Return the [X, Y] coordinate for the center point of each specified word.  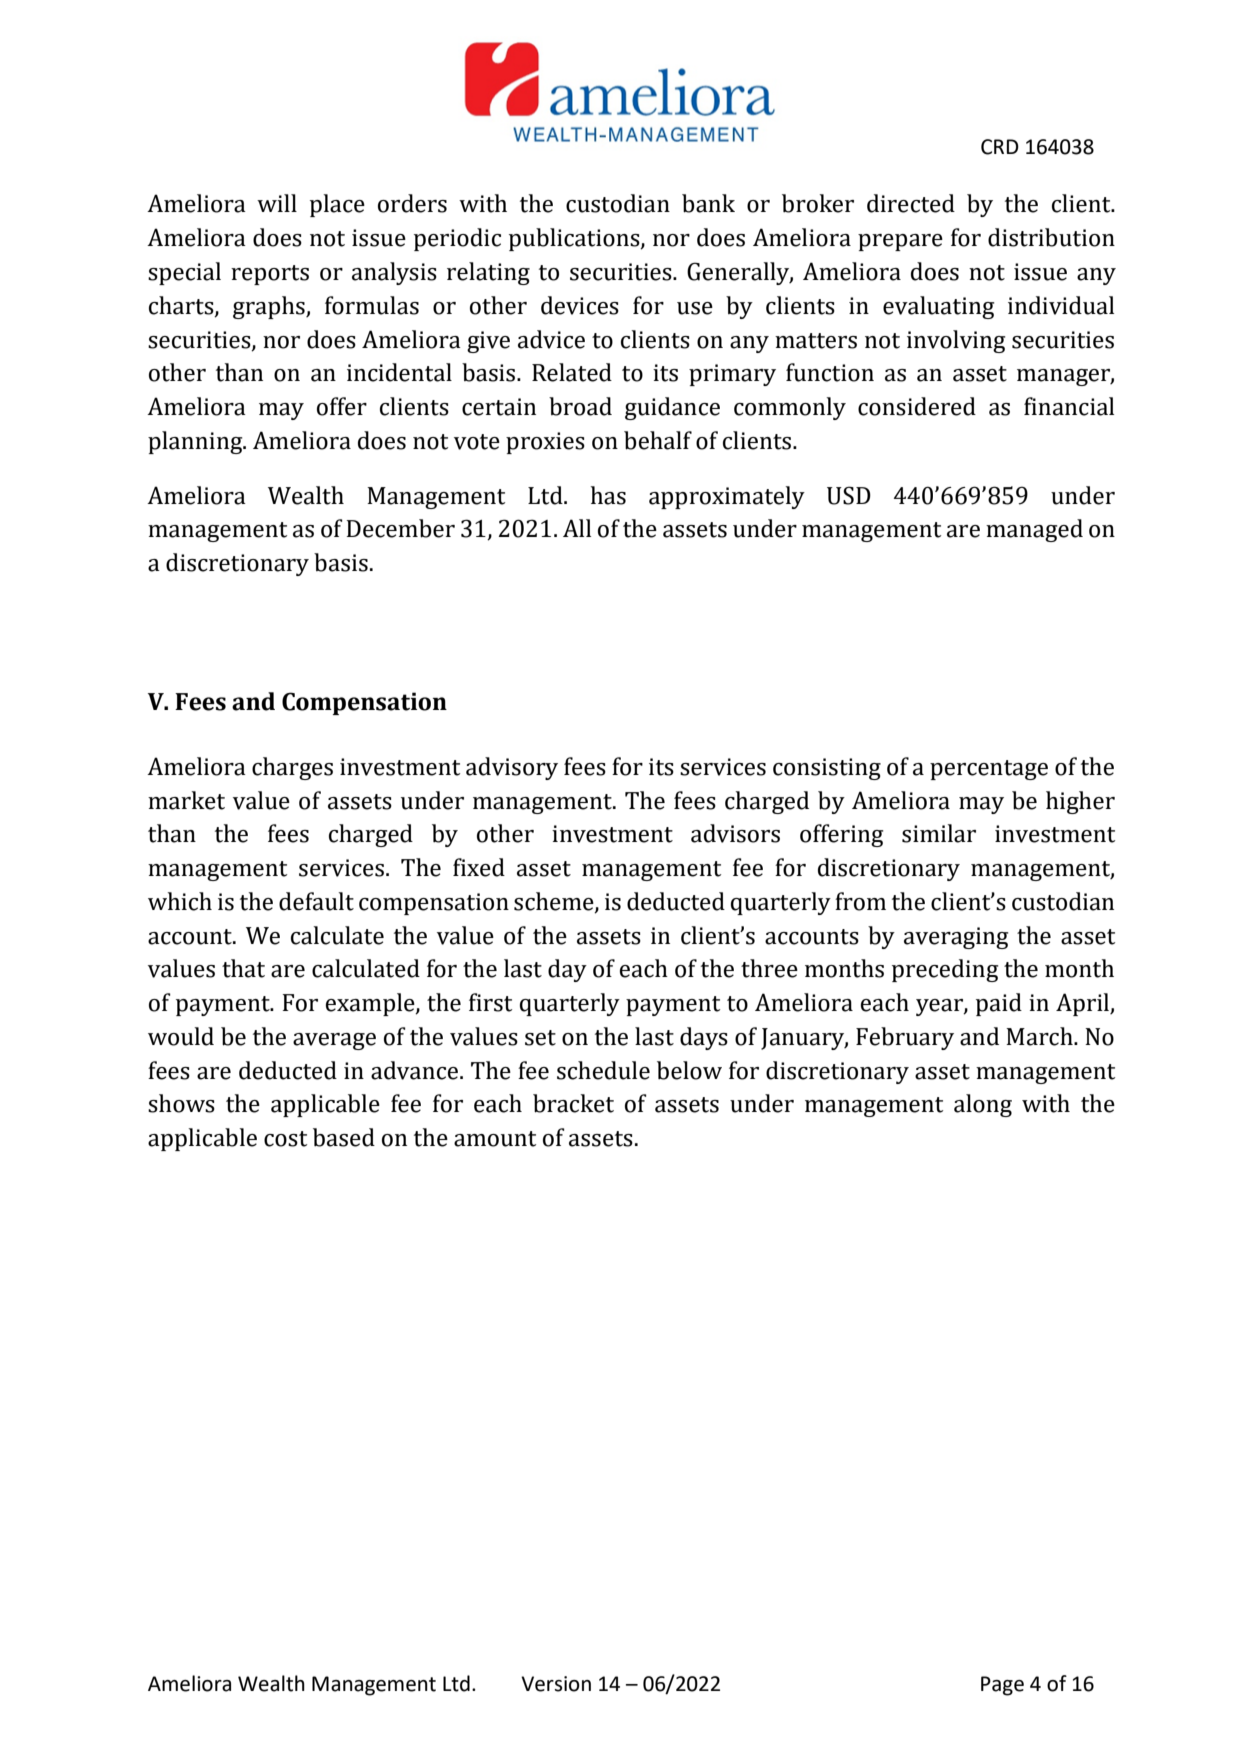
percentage [989, 770]
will [277, 203]
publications [575, 239]
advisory [512, 768]
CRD [1000, 147]
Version [556, 1684]
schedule [603, 1070]
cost [285, 1139]
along [983, 1105]
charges [292, 768]
